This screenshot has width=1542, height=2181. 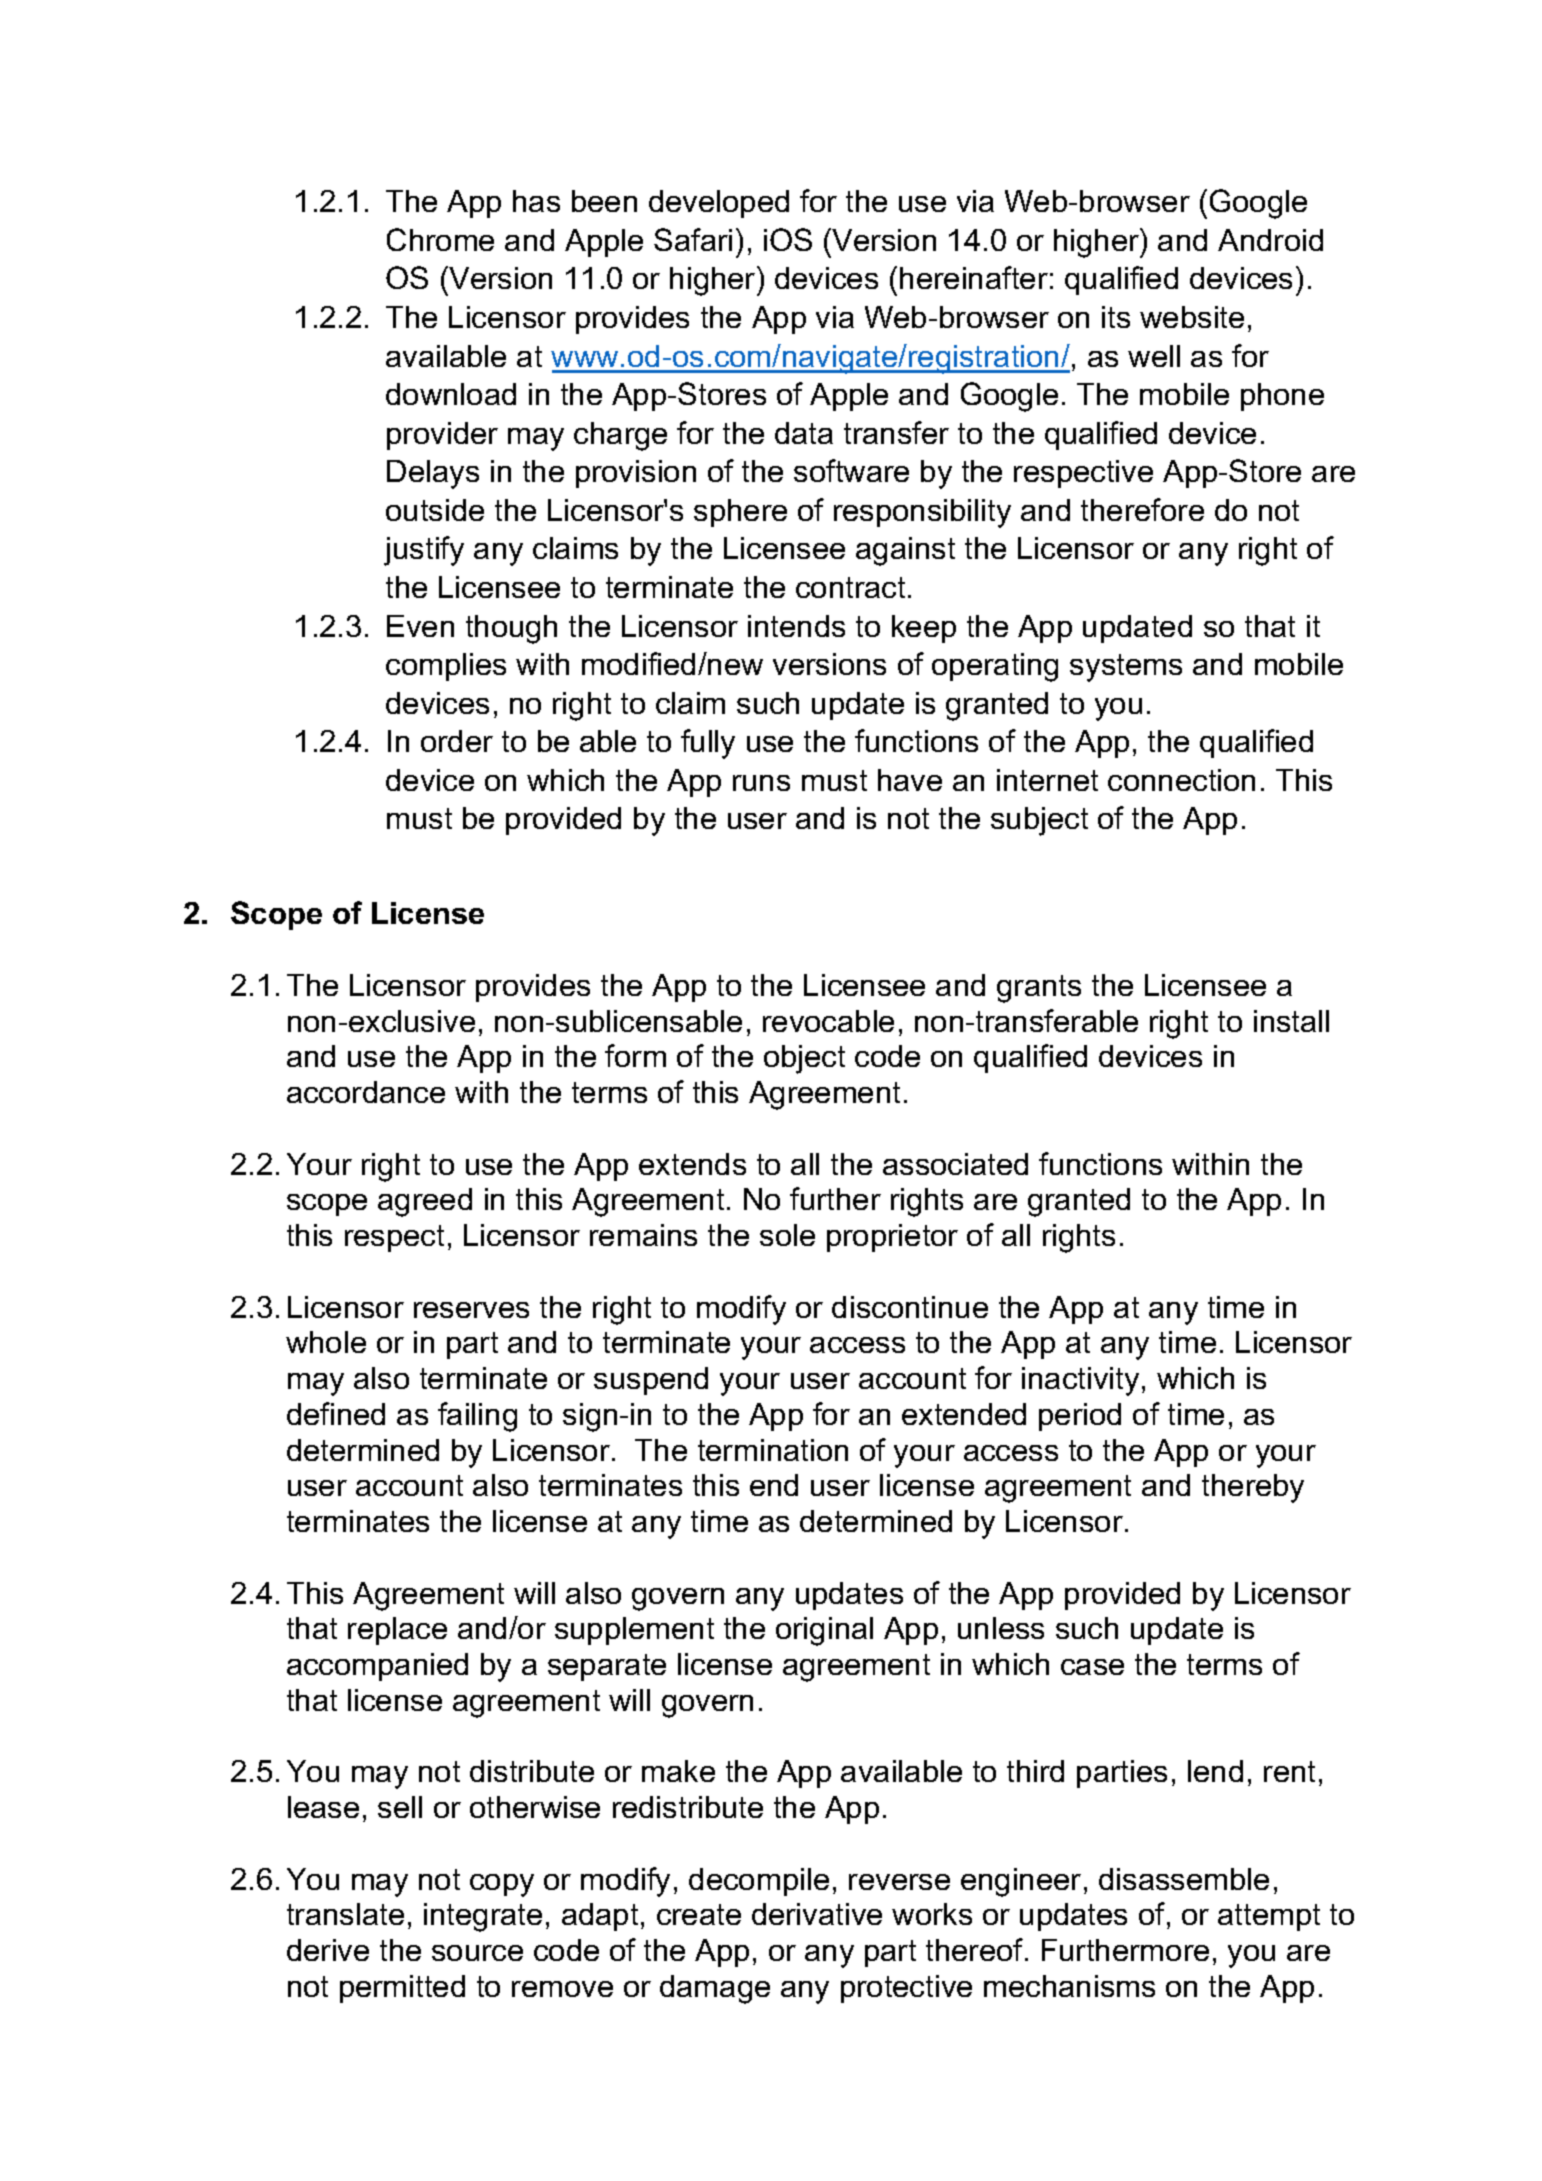 What do you see at coordinates (366, 1092) in the screenshot?
I see `accordance` at bounding box center [366, 1092].
